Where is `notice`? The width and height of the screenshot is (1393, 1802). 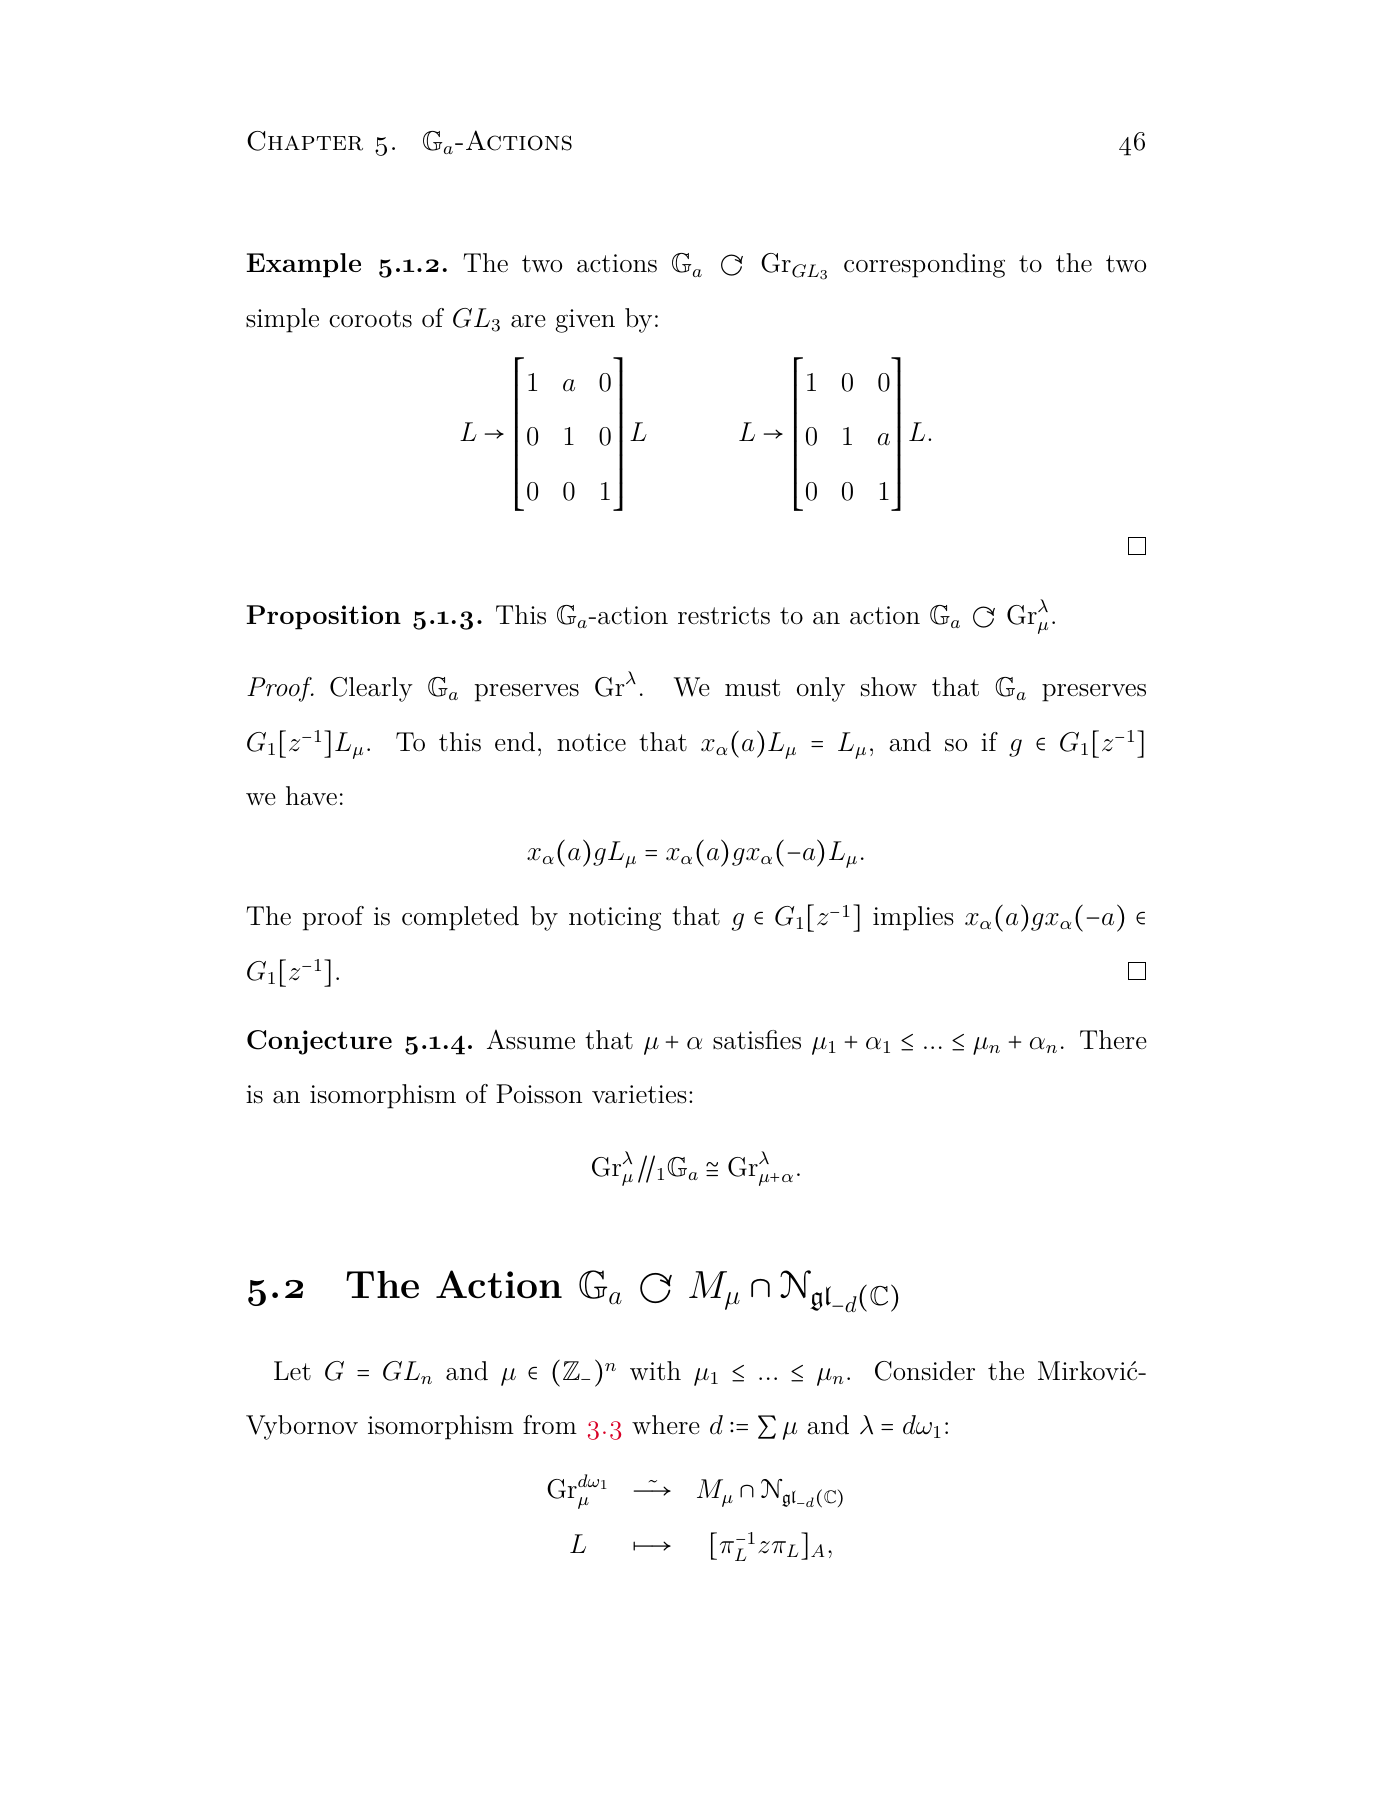 notice is located at coordinates (591, 742).
